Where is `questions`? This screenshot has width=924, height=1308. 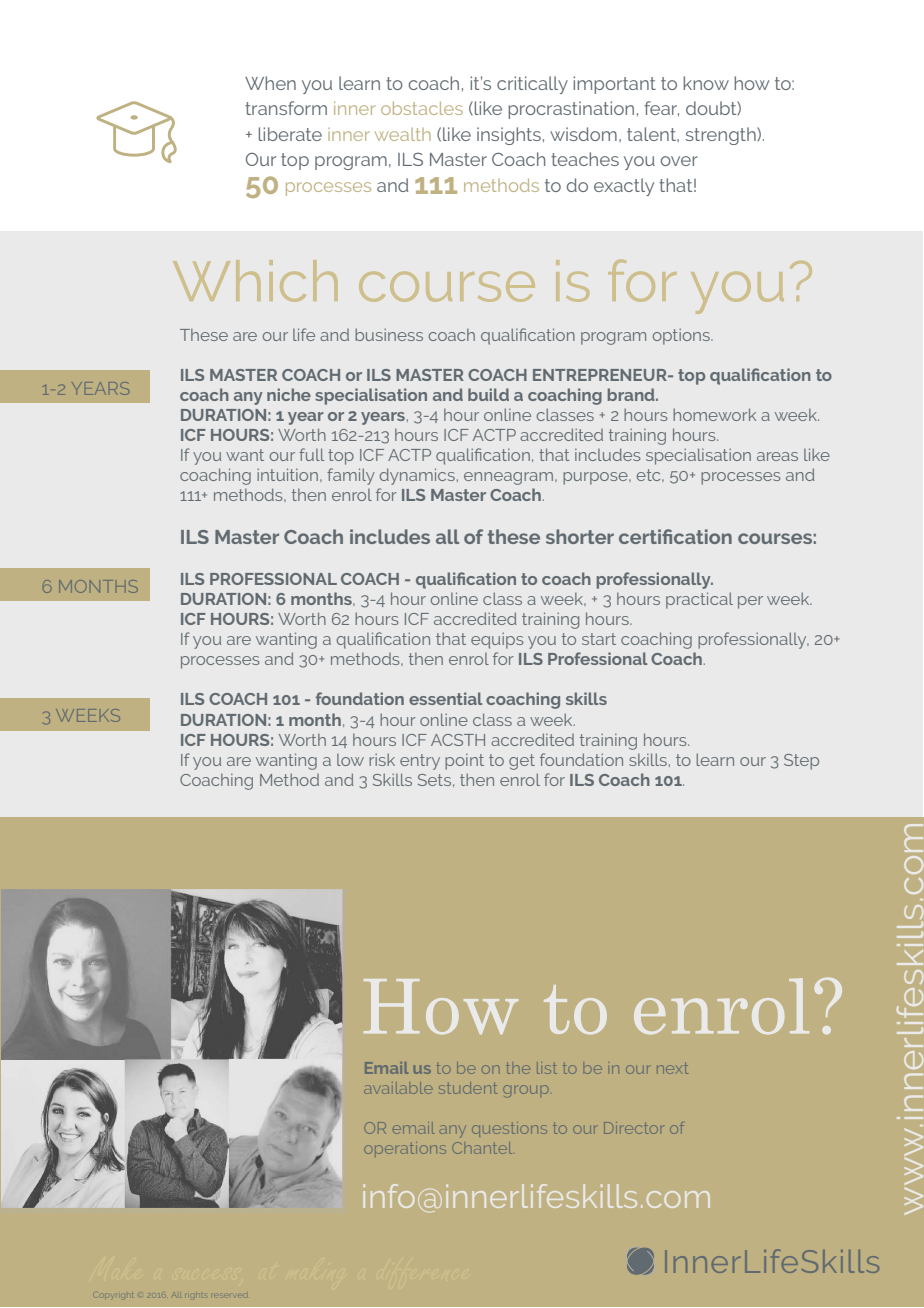
questions is located at coordinates (509, 1129).
